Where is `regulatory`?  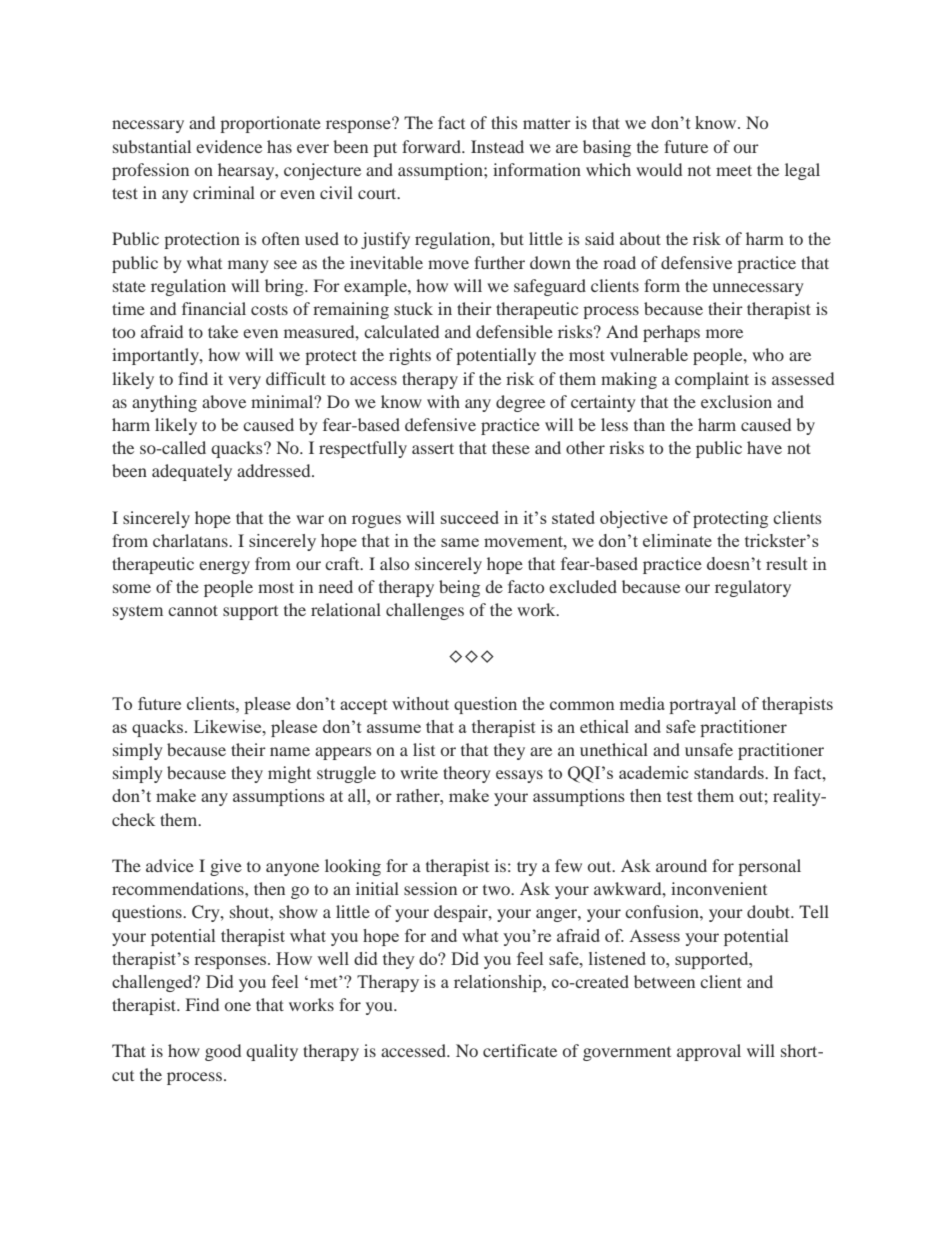
regulatory is located at coordinates (753, 588).
